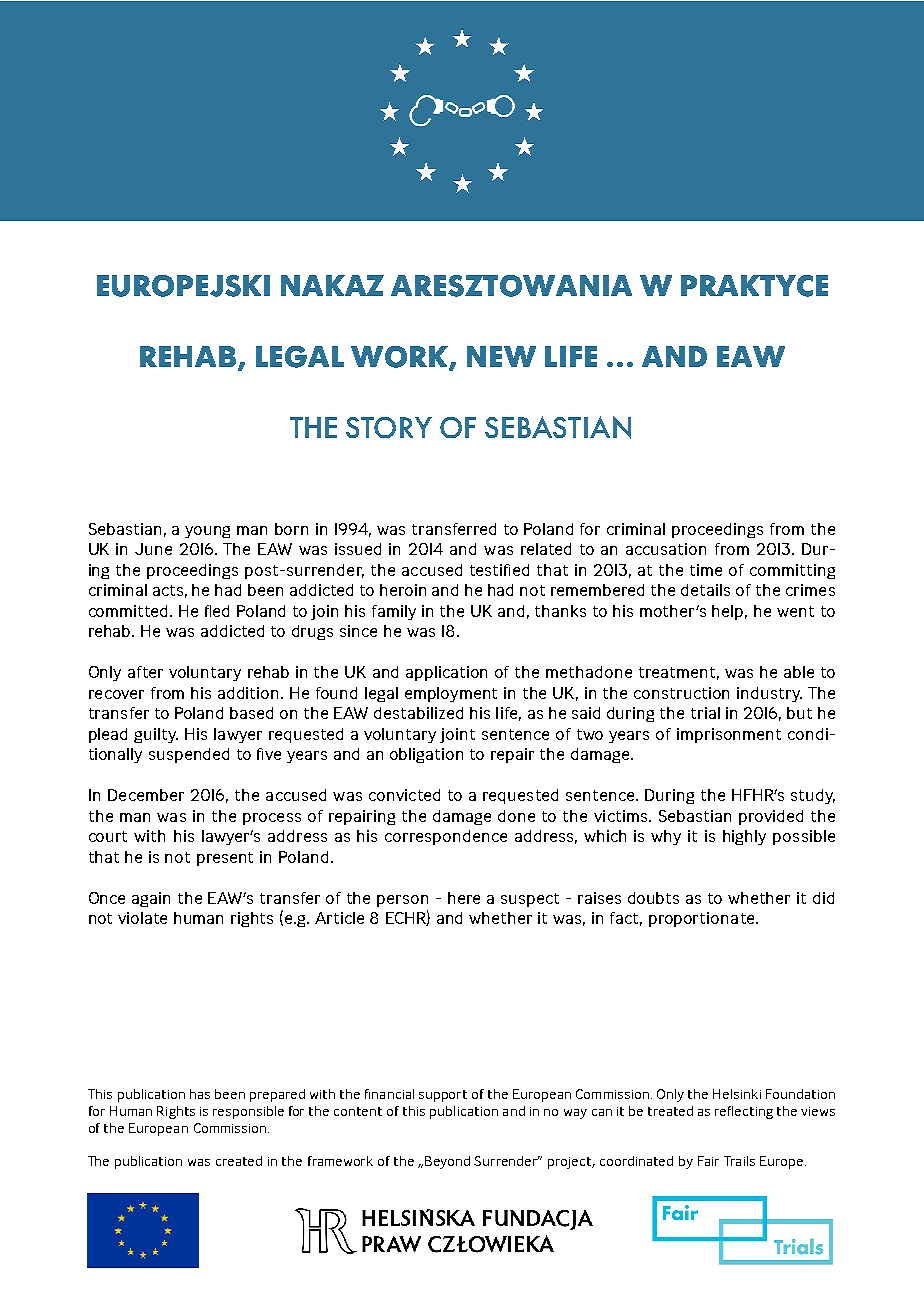  What do you see at coordinates (207, 532) in the screenshot?
I see `young` at bounding box center [207, 532].
